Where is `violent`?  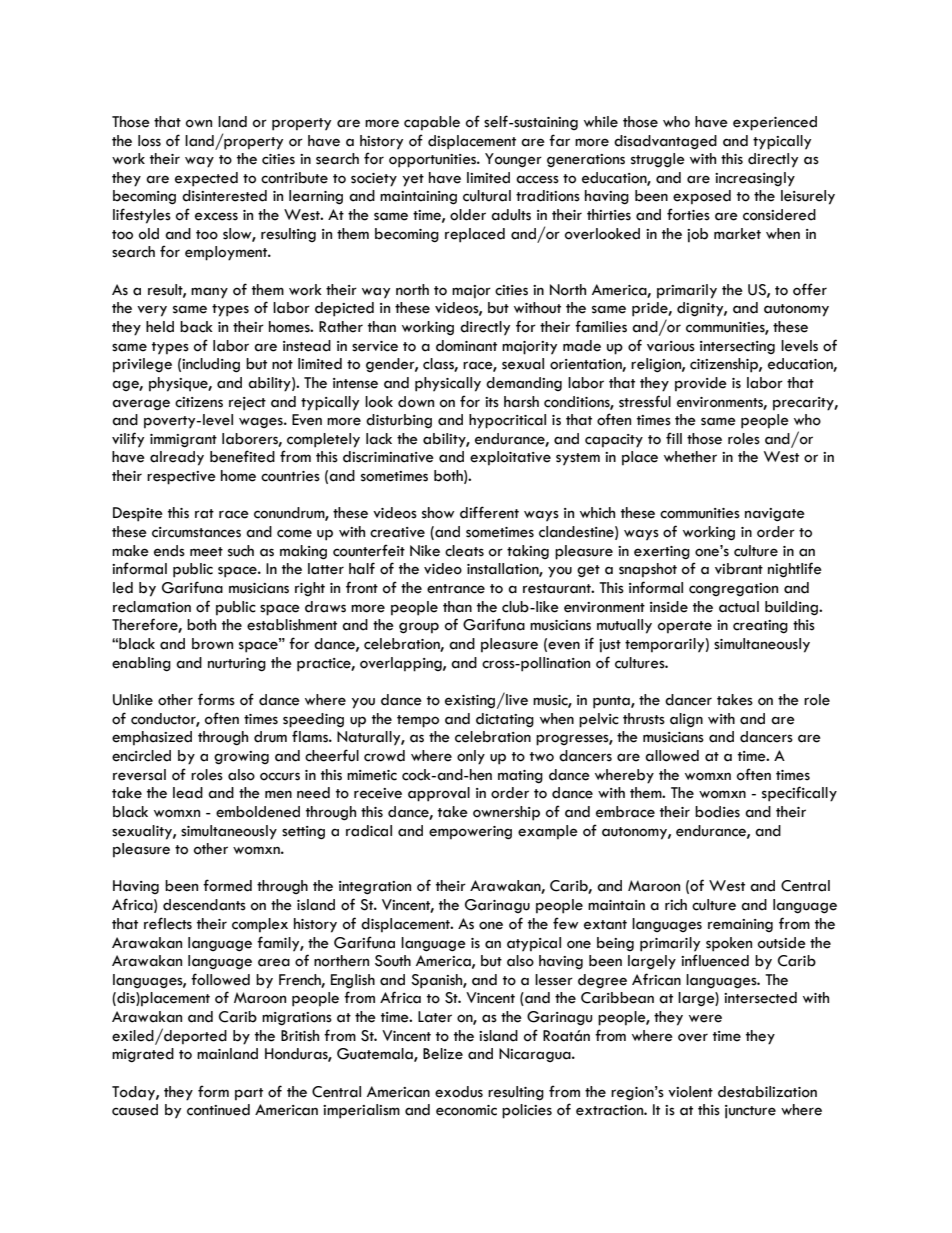 violent is located at coordinates (690, 1092).
